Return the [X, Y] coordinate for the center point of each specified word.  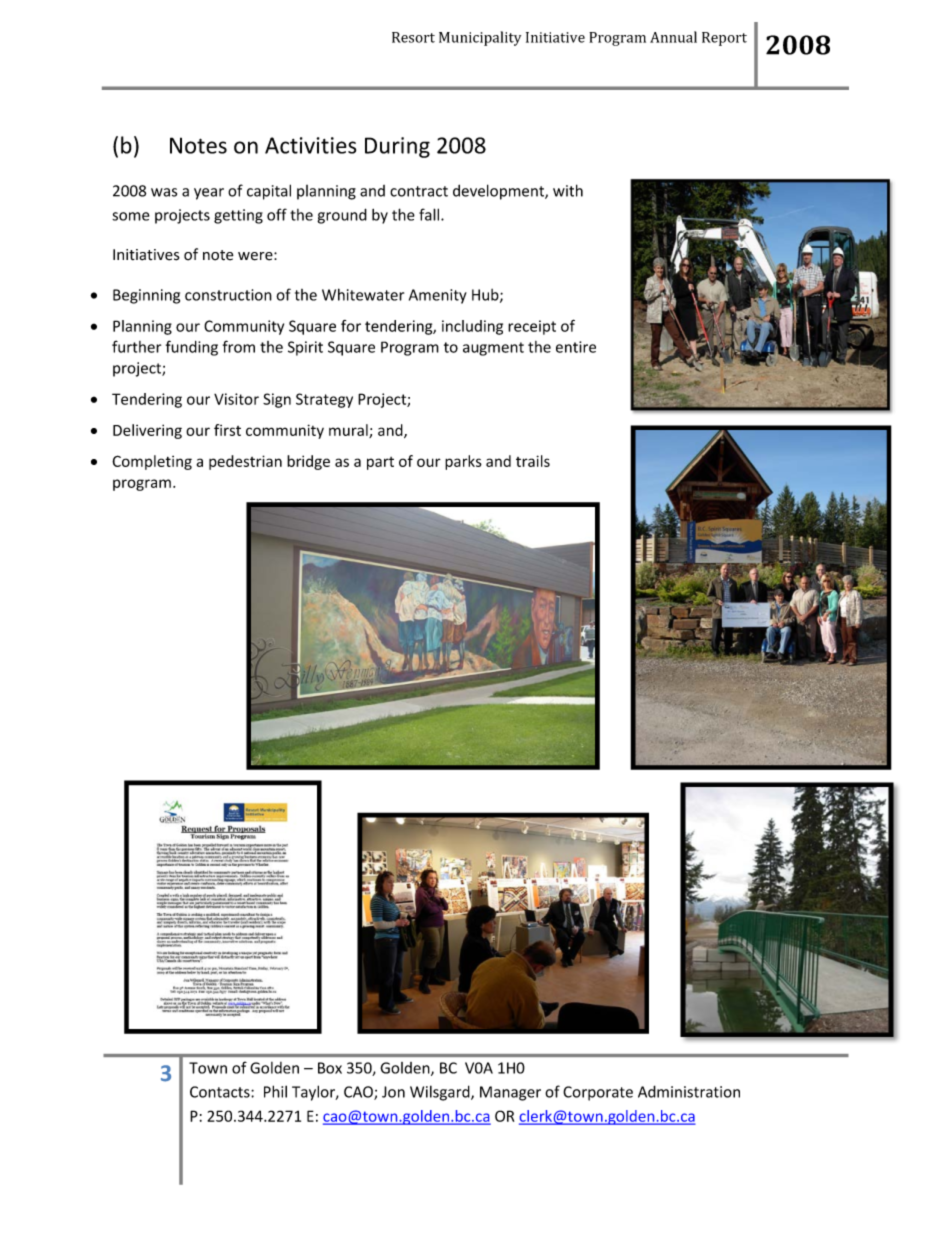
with [568, 190]
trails [533, 461]
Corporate [598, 1093]
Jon [393, 1092]
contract [419, 191]
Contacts [221, 1092]
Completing [152, 462]
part [380, 463]
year [209, 194]
